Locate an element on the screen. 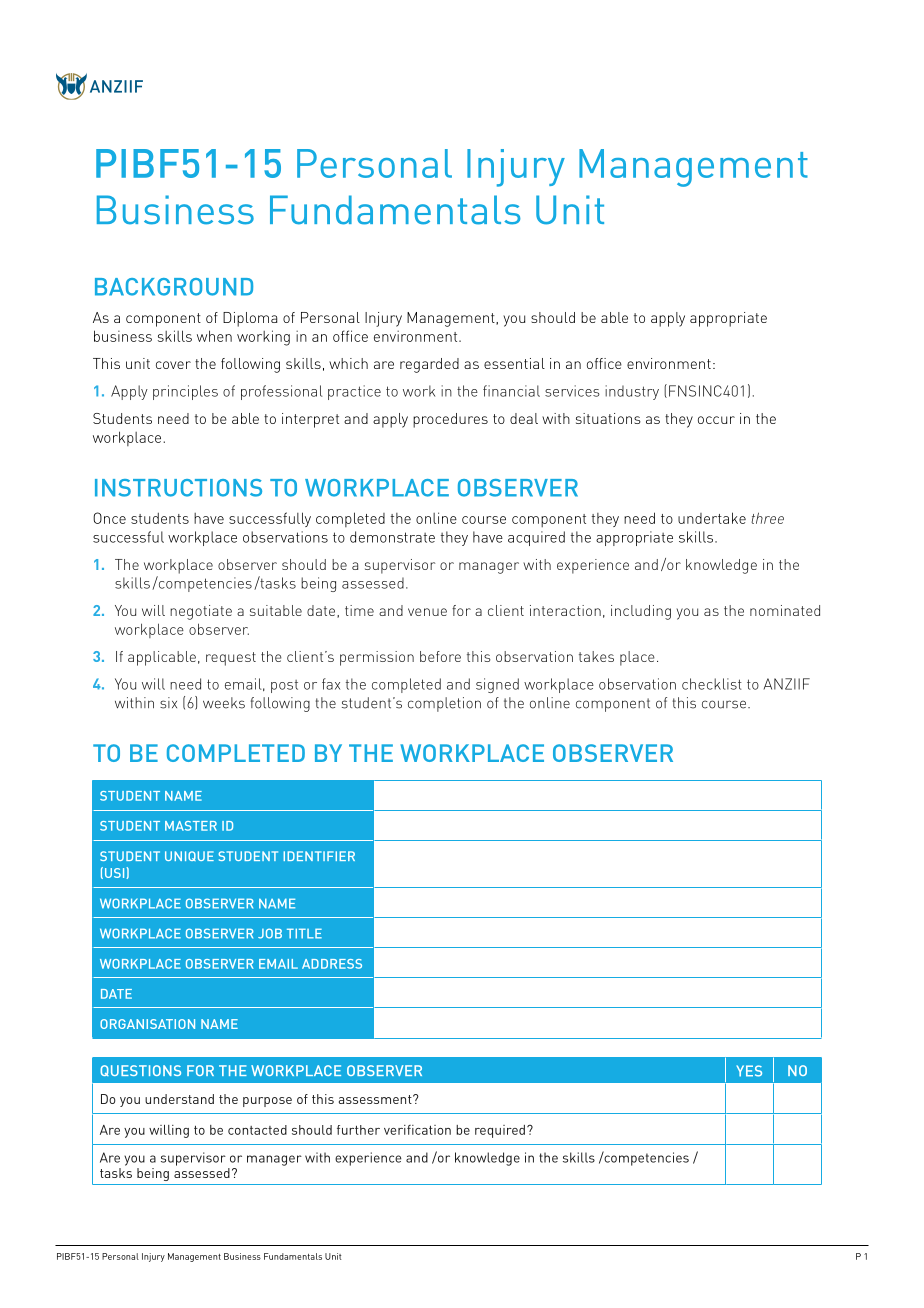 Image resolution: width=924 pixels, height=1308 pixels. industry is located at coordinates (632, 392).
